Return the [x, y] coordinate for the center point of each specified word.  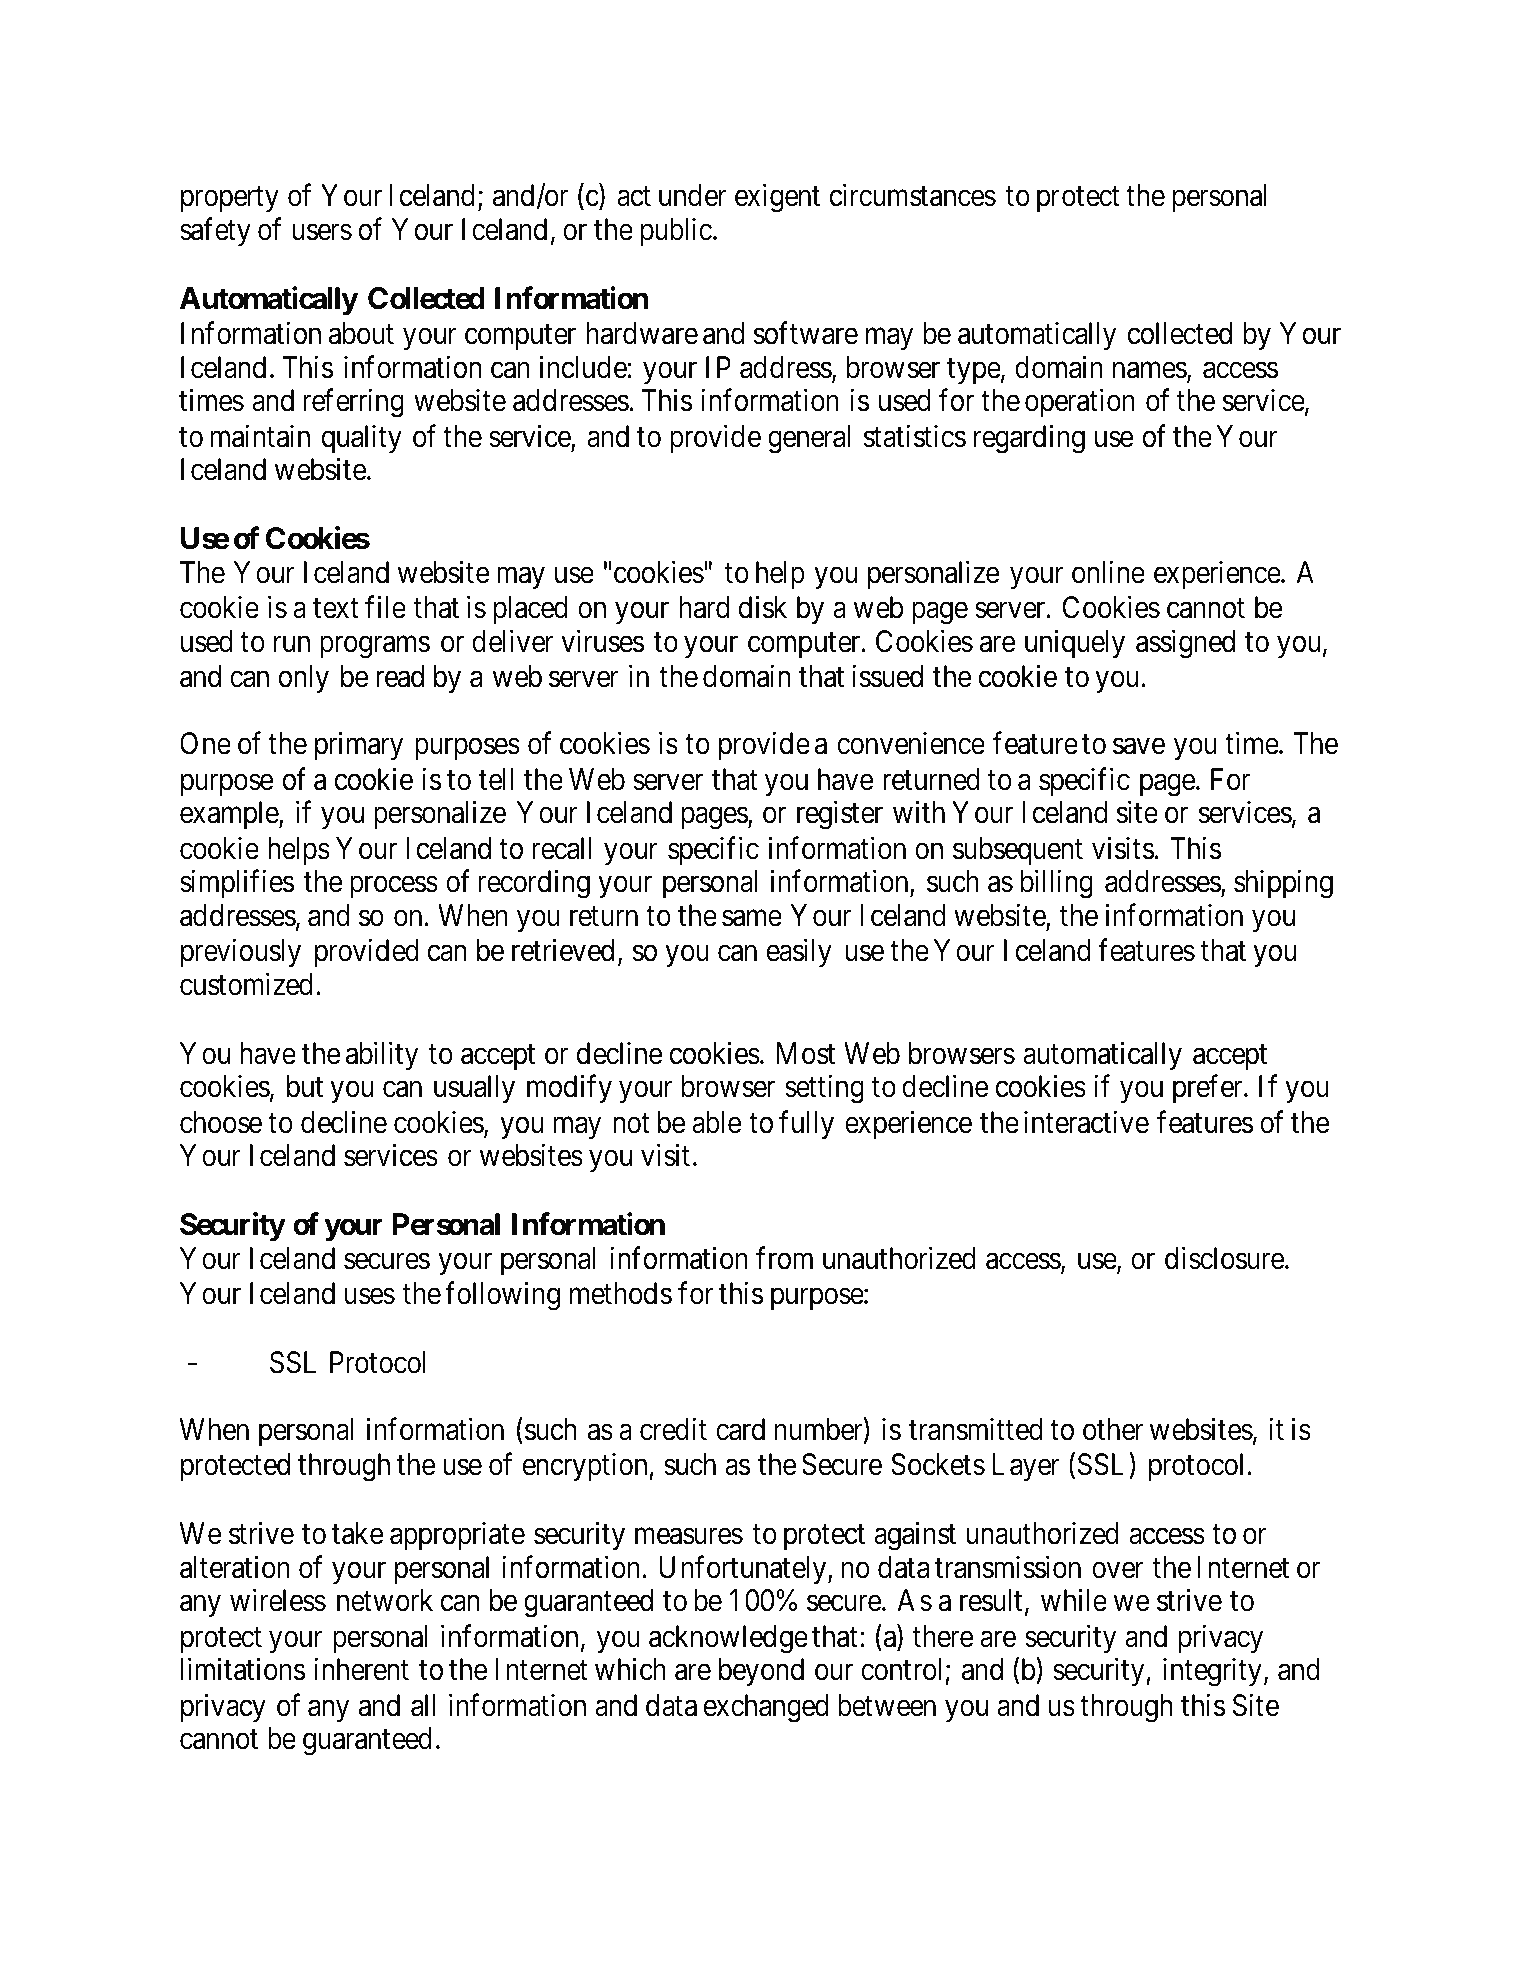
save [1139, 747]
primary [359, 746]
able [716, 1122]
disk [763, 607]
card [740, 1429]
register [840, 815]
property [230, 199]
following [502, 1296]
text [336, 609]
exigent [777, 198]
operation [1080, 403]
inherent [361, 1669]
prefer [1209, 1089]
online [1108, 572]
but [305, 1086]
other [1113, 1429]
